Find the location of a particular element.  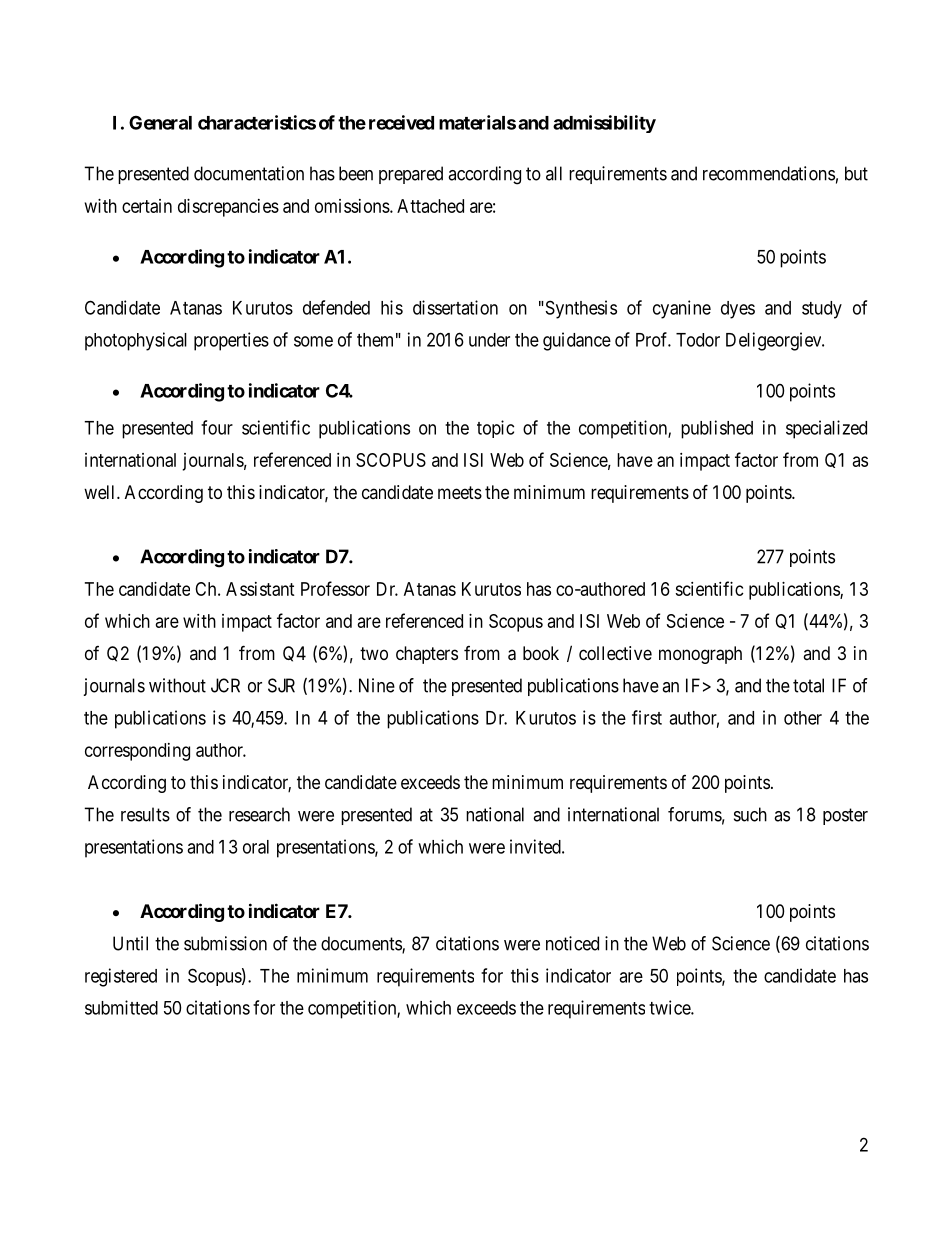

dyes is located at coordinates (738, 310).
